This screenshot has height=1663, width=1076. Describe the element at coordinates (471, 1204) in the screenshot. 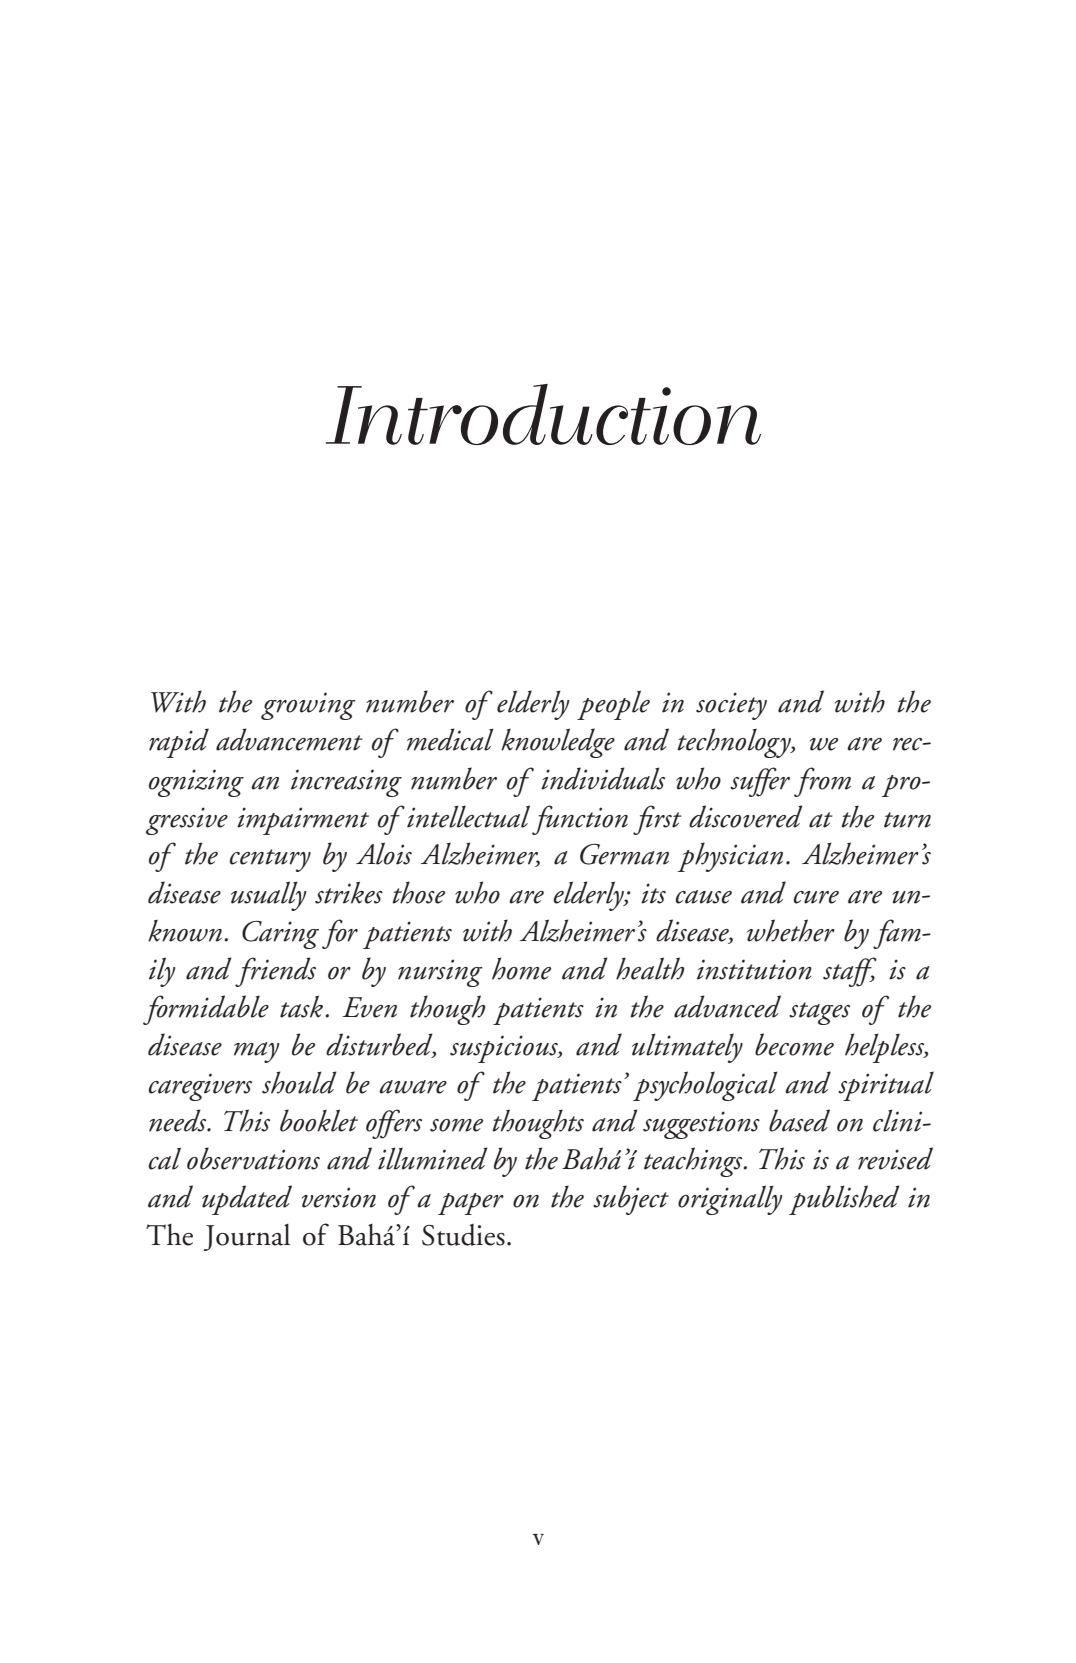

I see `paper` at that location.
